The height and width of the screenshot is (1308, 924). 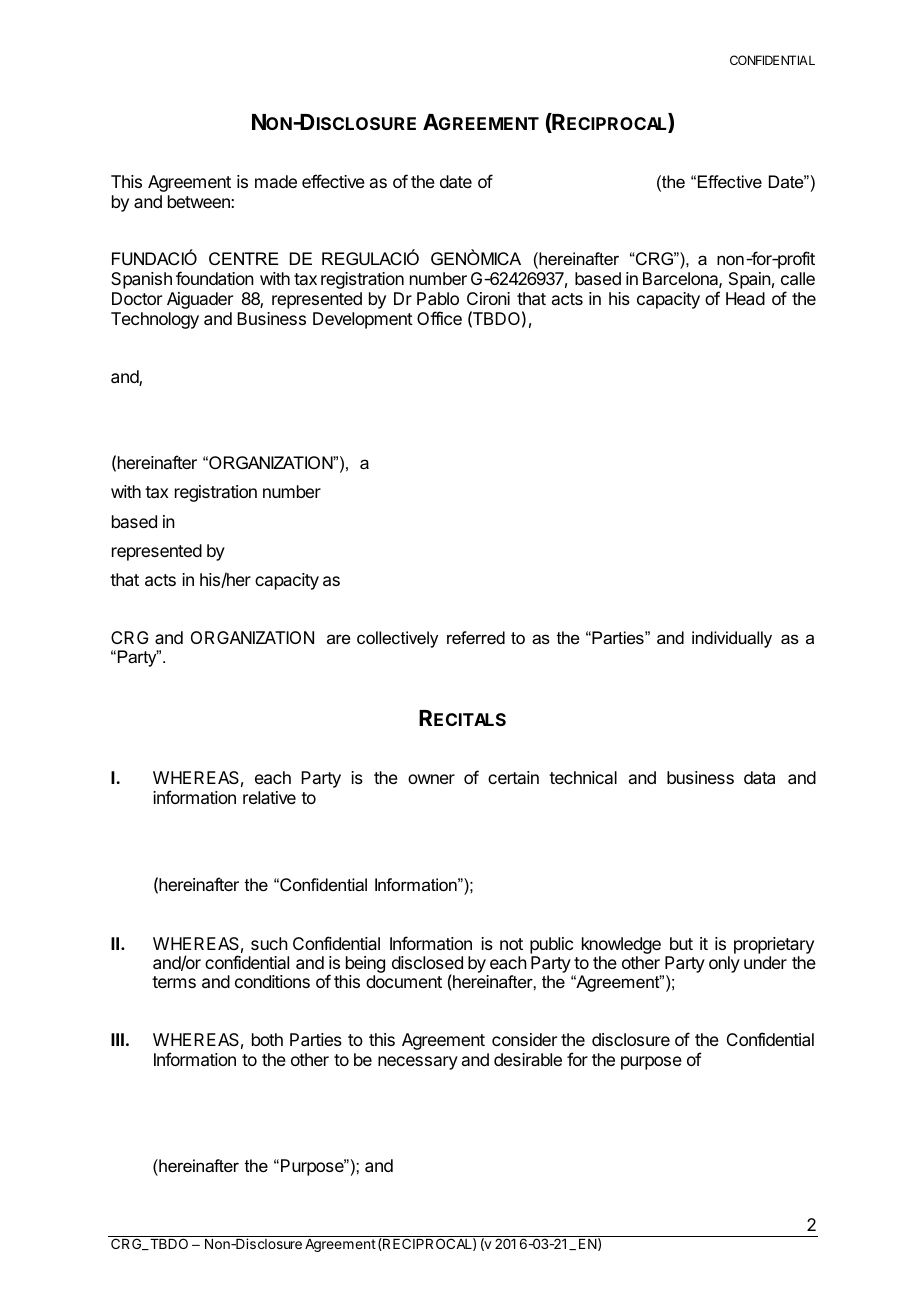 I want to click on necessary, so click(x=418, y=1063).
